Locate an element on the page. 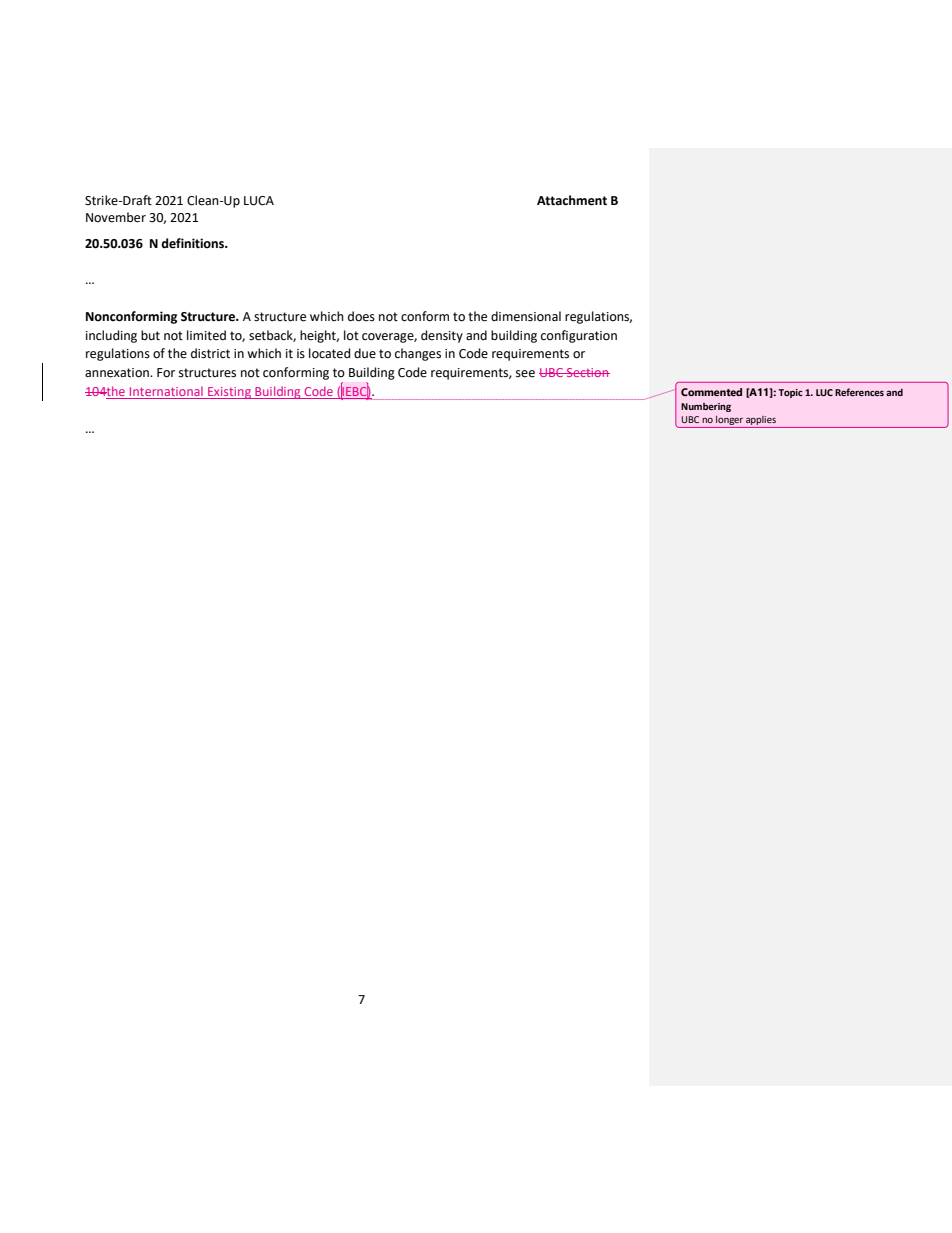  does is located at coordinates (361, 316).
